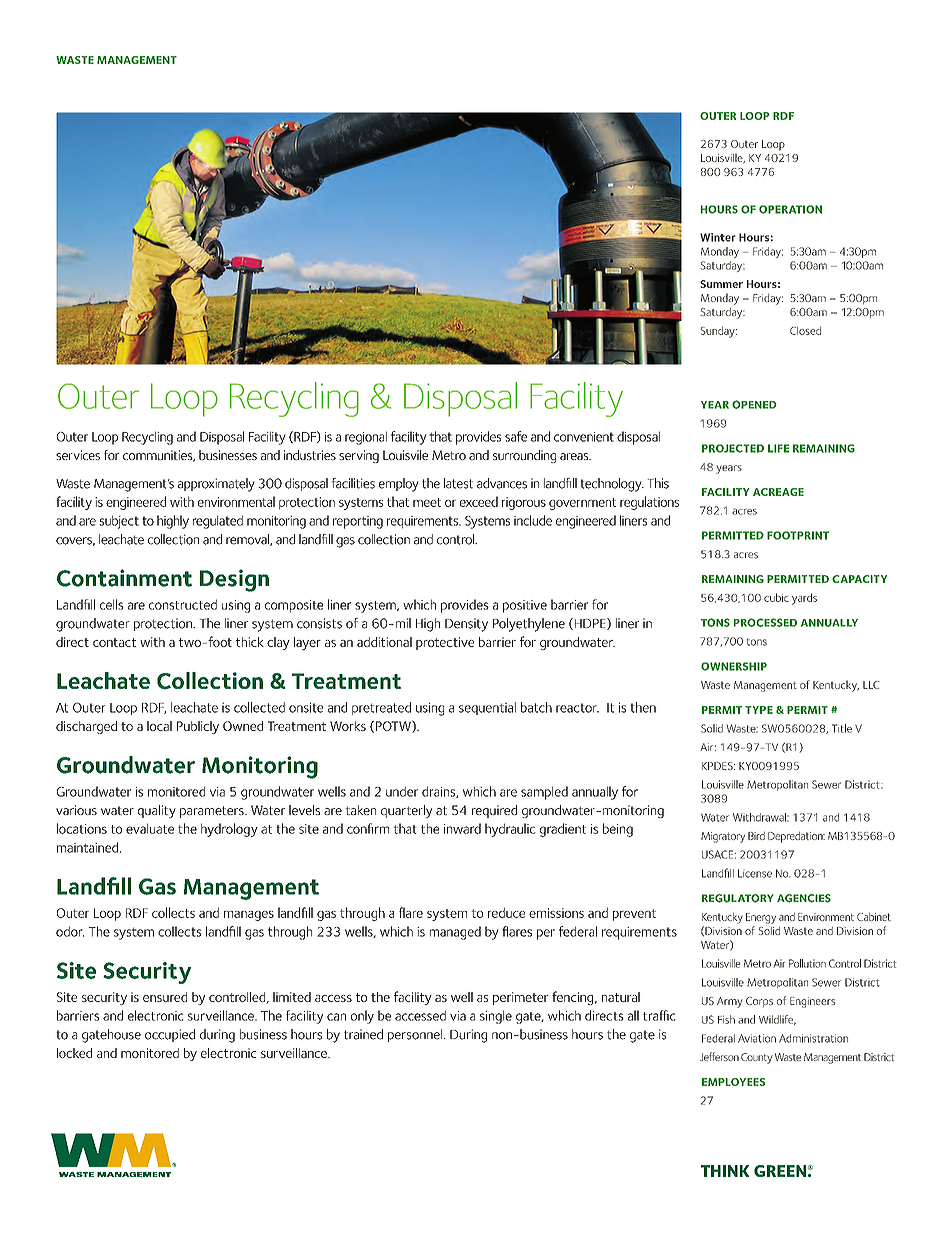 Image resolution: width=952 pixels, height=1233 pixels. Describe the element at coordinates (790, 209) in the image. I see `Operation` at that location.
